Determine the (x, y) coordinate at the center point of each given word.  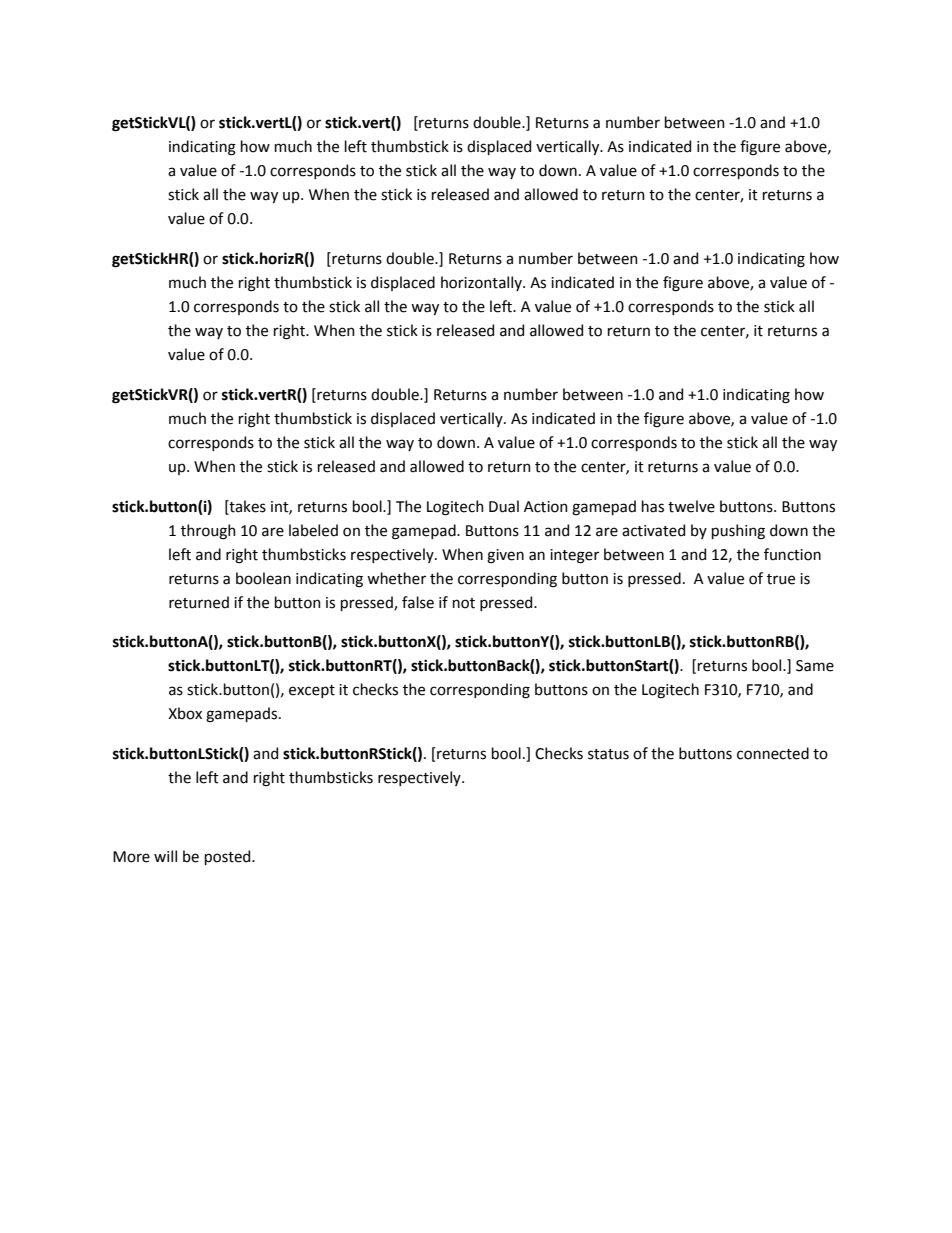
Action (546, 507)
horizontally (482, 283)
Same (815, 666)
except (312, 691)
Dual (504, 506)
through (208, 532)
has (653, 506)
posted (229, 857)
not (464, 603)
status (608, 754)
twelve (691, 506)
